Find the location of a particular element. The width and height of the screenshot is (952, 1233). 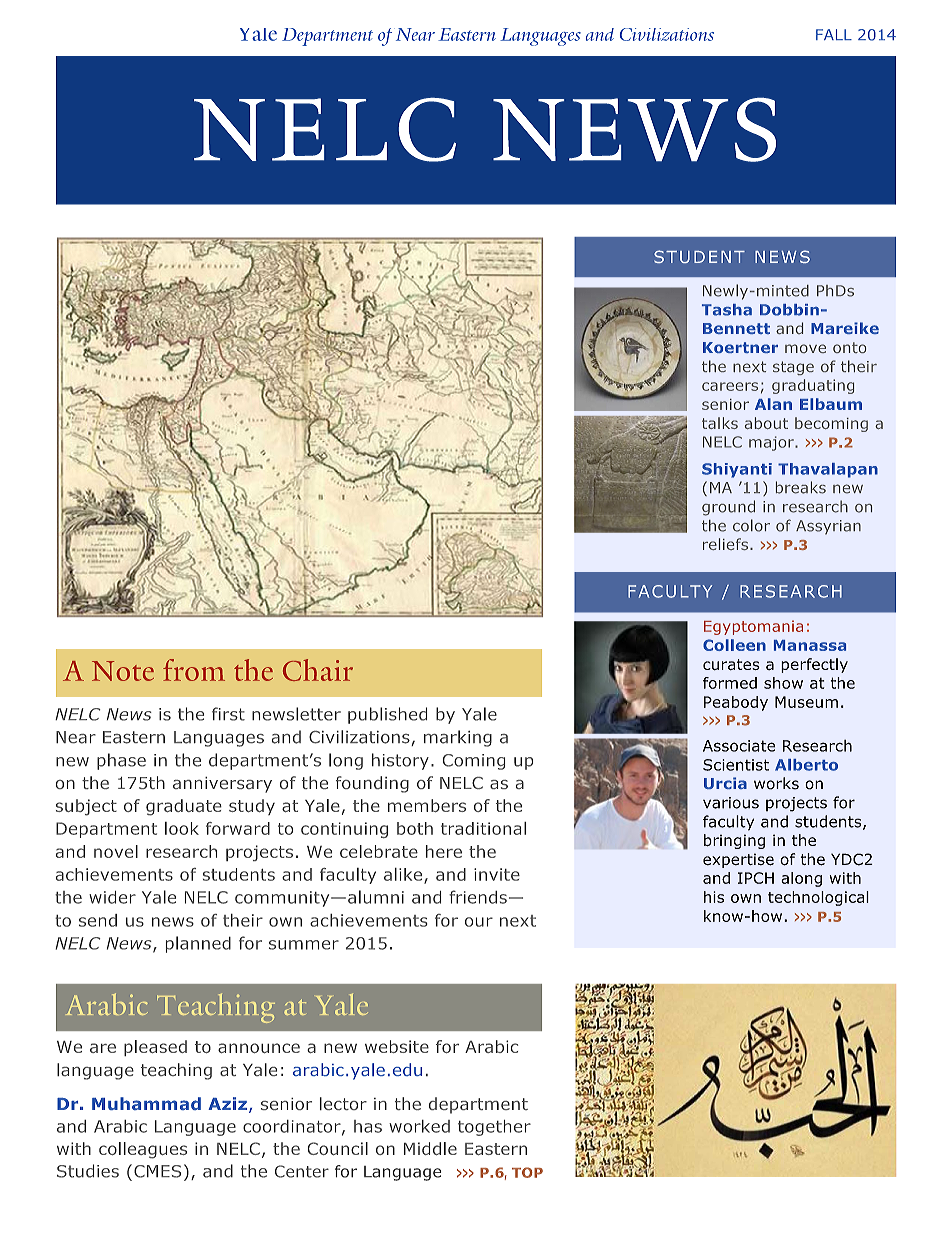

from is located at coordinates (194, 670).
